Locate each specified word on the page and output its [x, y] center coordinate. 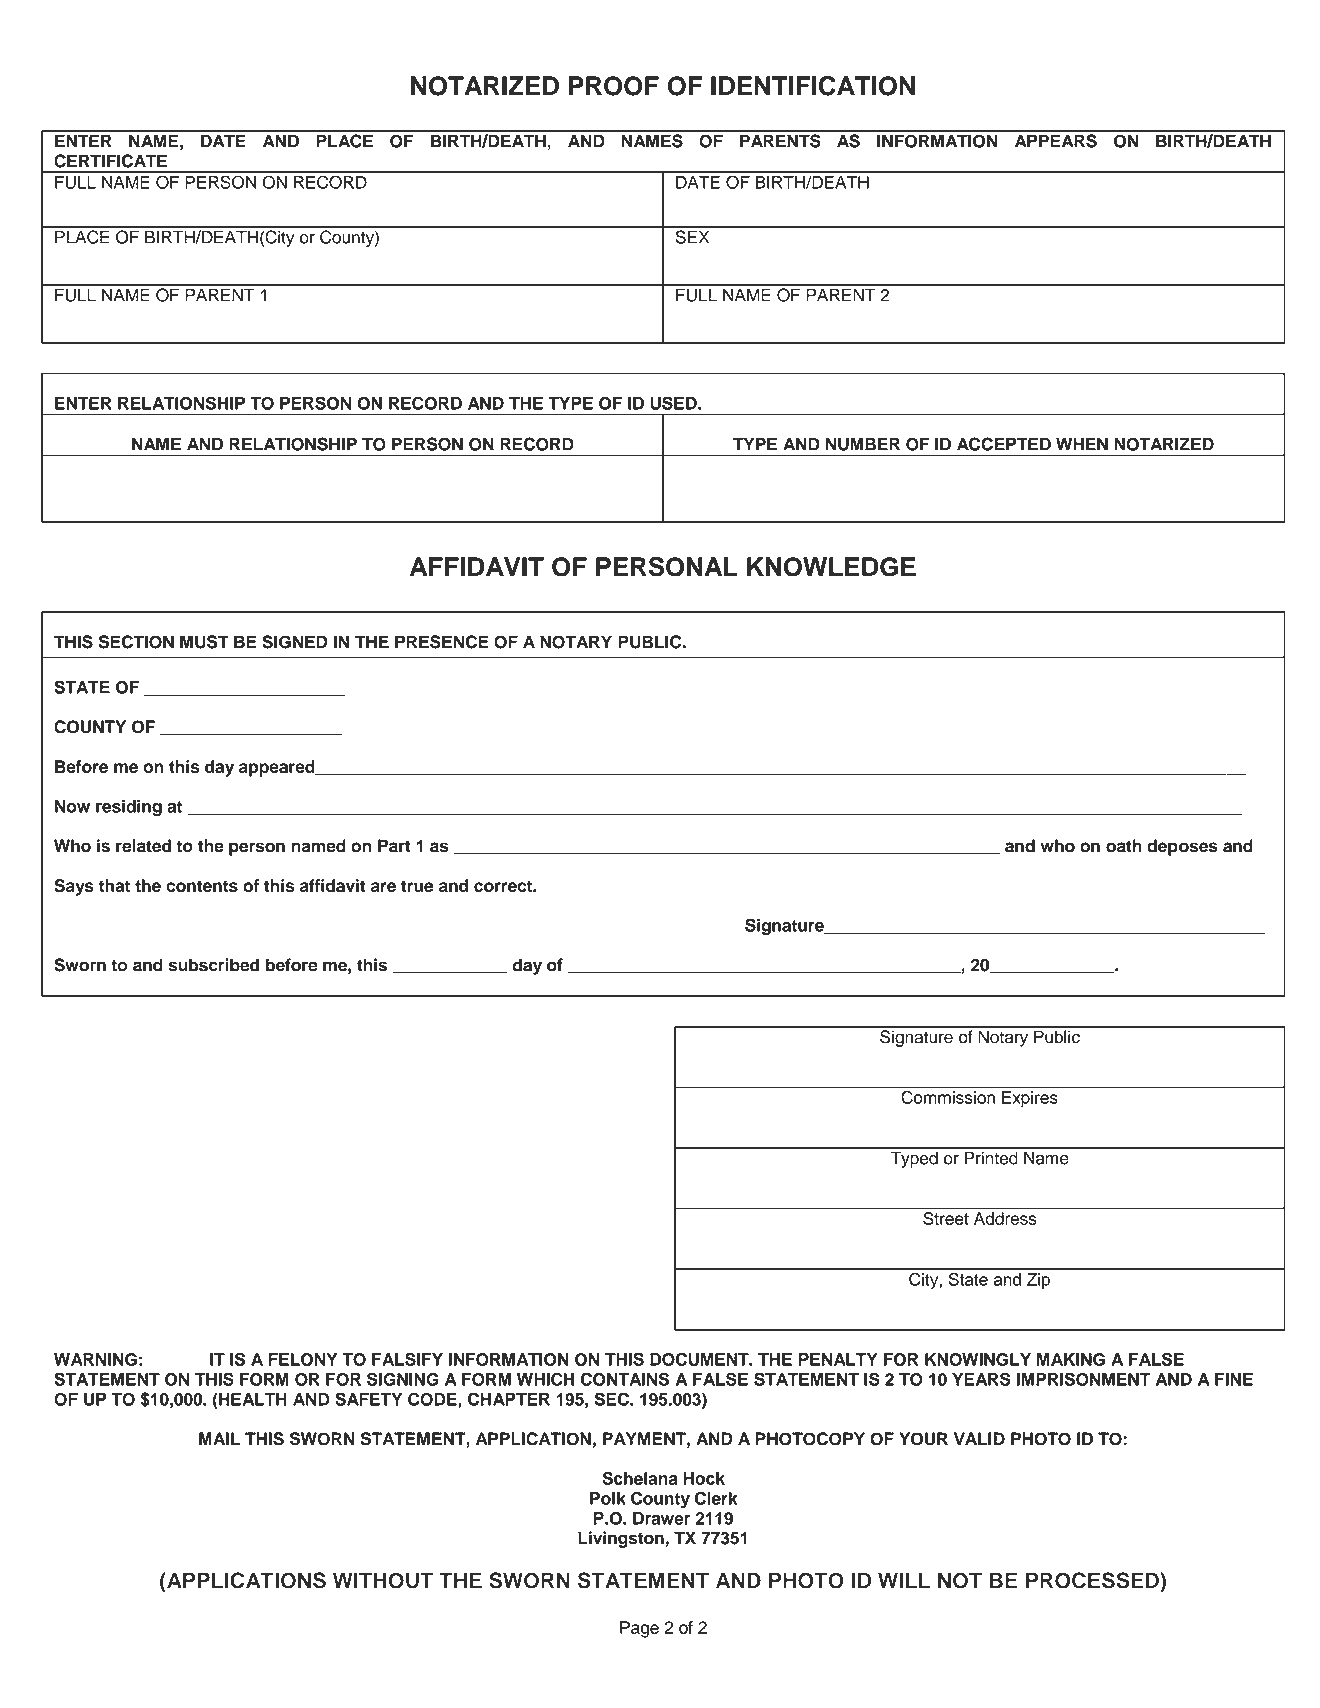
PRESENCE [442, 642]
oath [1124, 846]
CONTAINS [624, 1379]
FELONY [302, 1359]
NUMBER [863, 444]
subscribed [214, 965]
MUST [204, 642]
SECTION [136, 642]
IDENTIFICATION [813, 86]
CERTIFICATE [110, 161]
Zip [1038, 1281]
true [417, 886]
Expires [1030, 1099]
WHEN [1082, 444]
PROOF [614, 86]
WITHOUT [383, 1580]
